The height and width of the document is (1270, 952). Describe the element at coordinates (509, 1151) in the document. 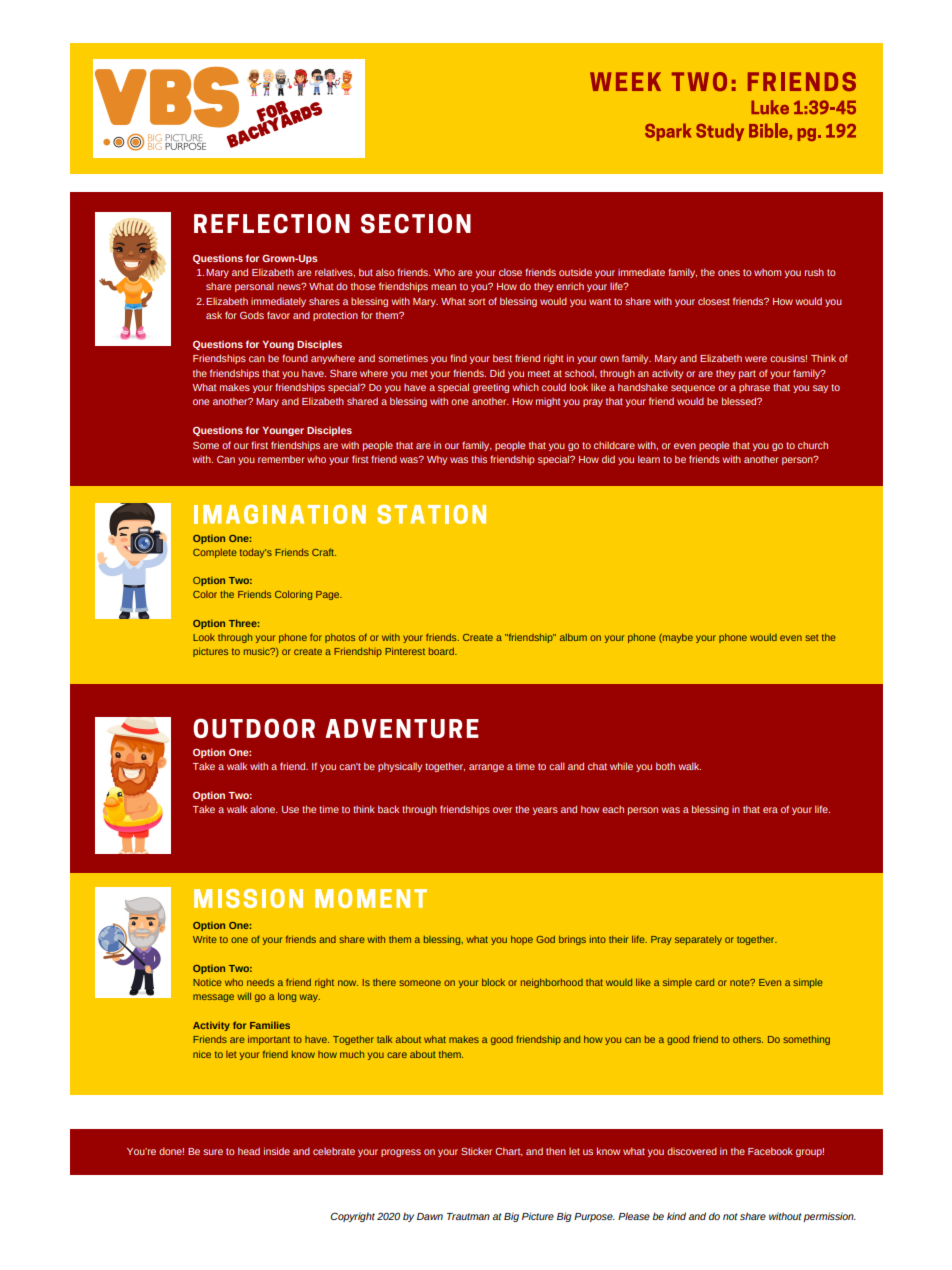

I see `Chart` at that location.
